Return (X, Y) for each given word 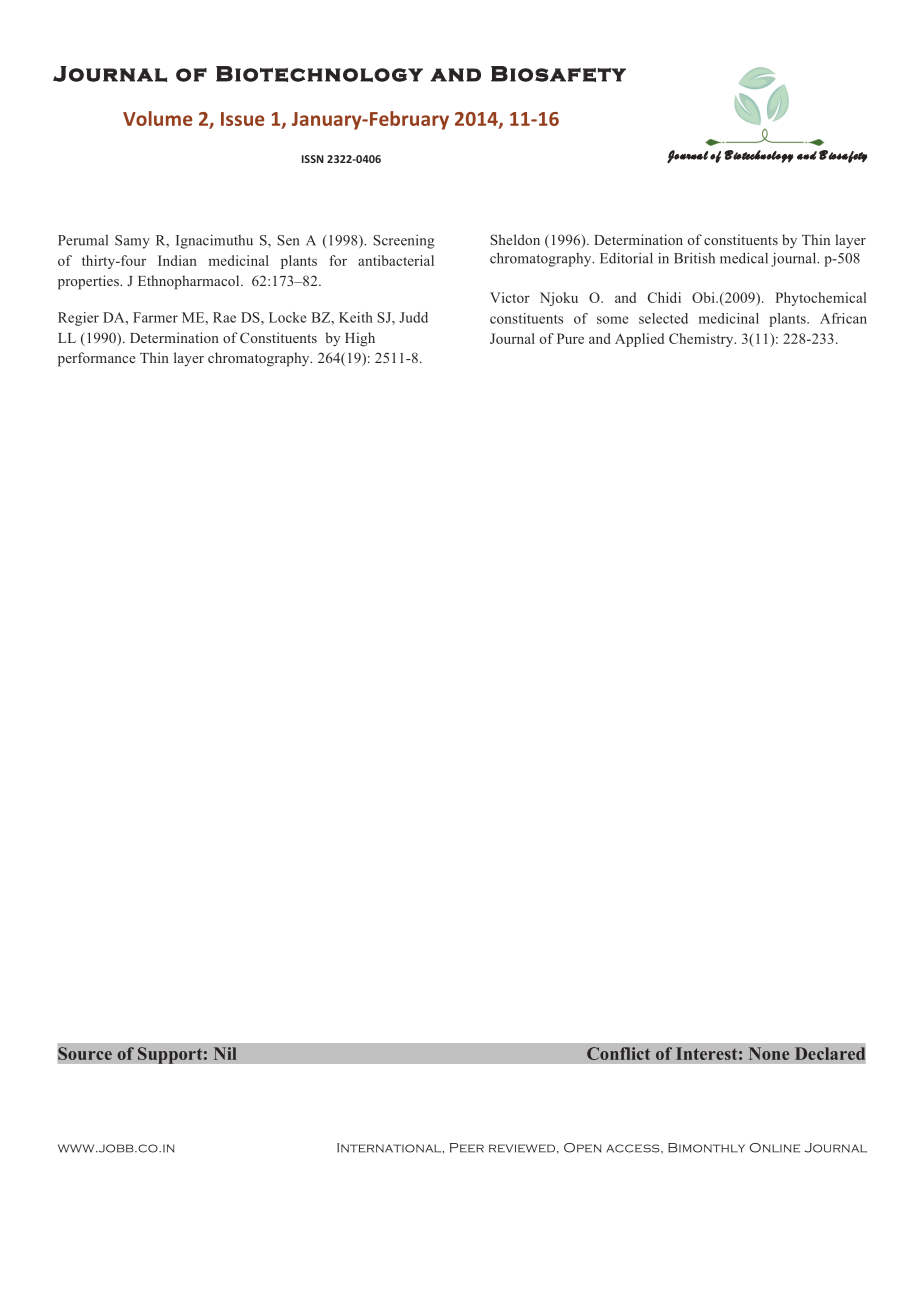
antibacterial (396, 260)
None (769, 1053)
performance (96, 359)
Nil (225, 1053)
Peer (467, 1148)
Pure (570, 338)
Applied (639, 340)
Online (775, 1148)
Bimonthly (706, 1148)
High (360, 339)
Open (582, 1148)
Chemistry (702, 340)
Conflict (618, 1053)
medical (744, 258)
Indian (177, 260)
